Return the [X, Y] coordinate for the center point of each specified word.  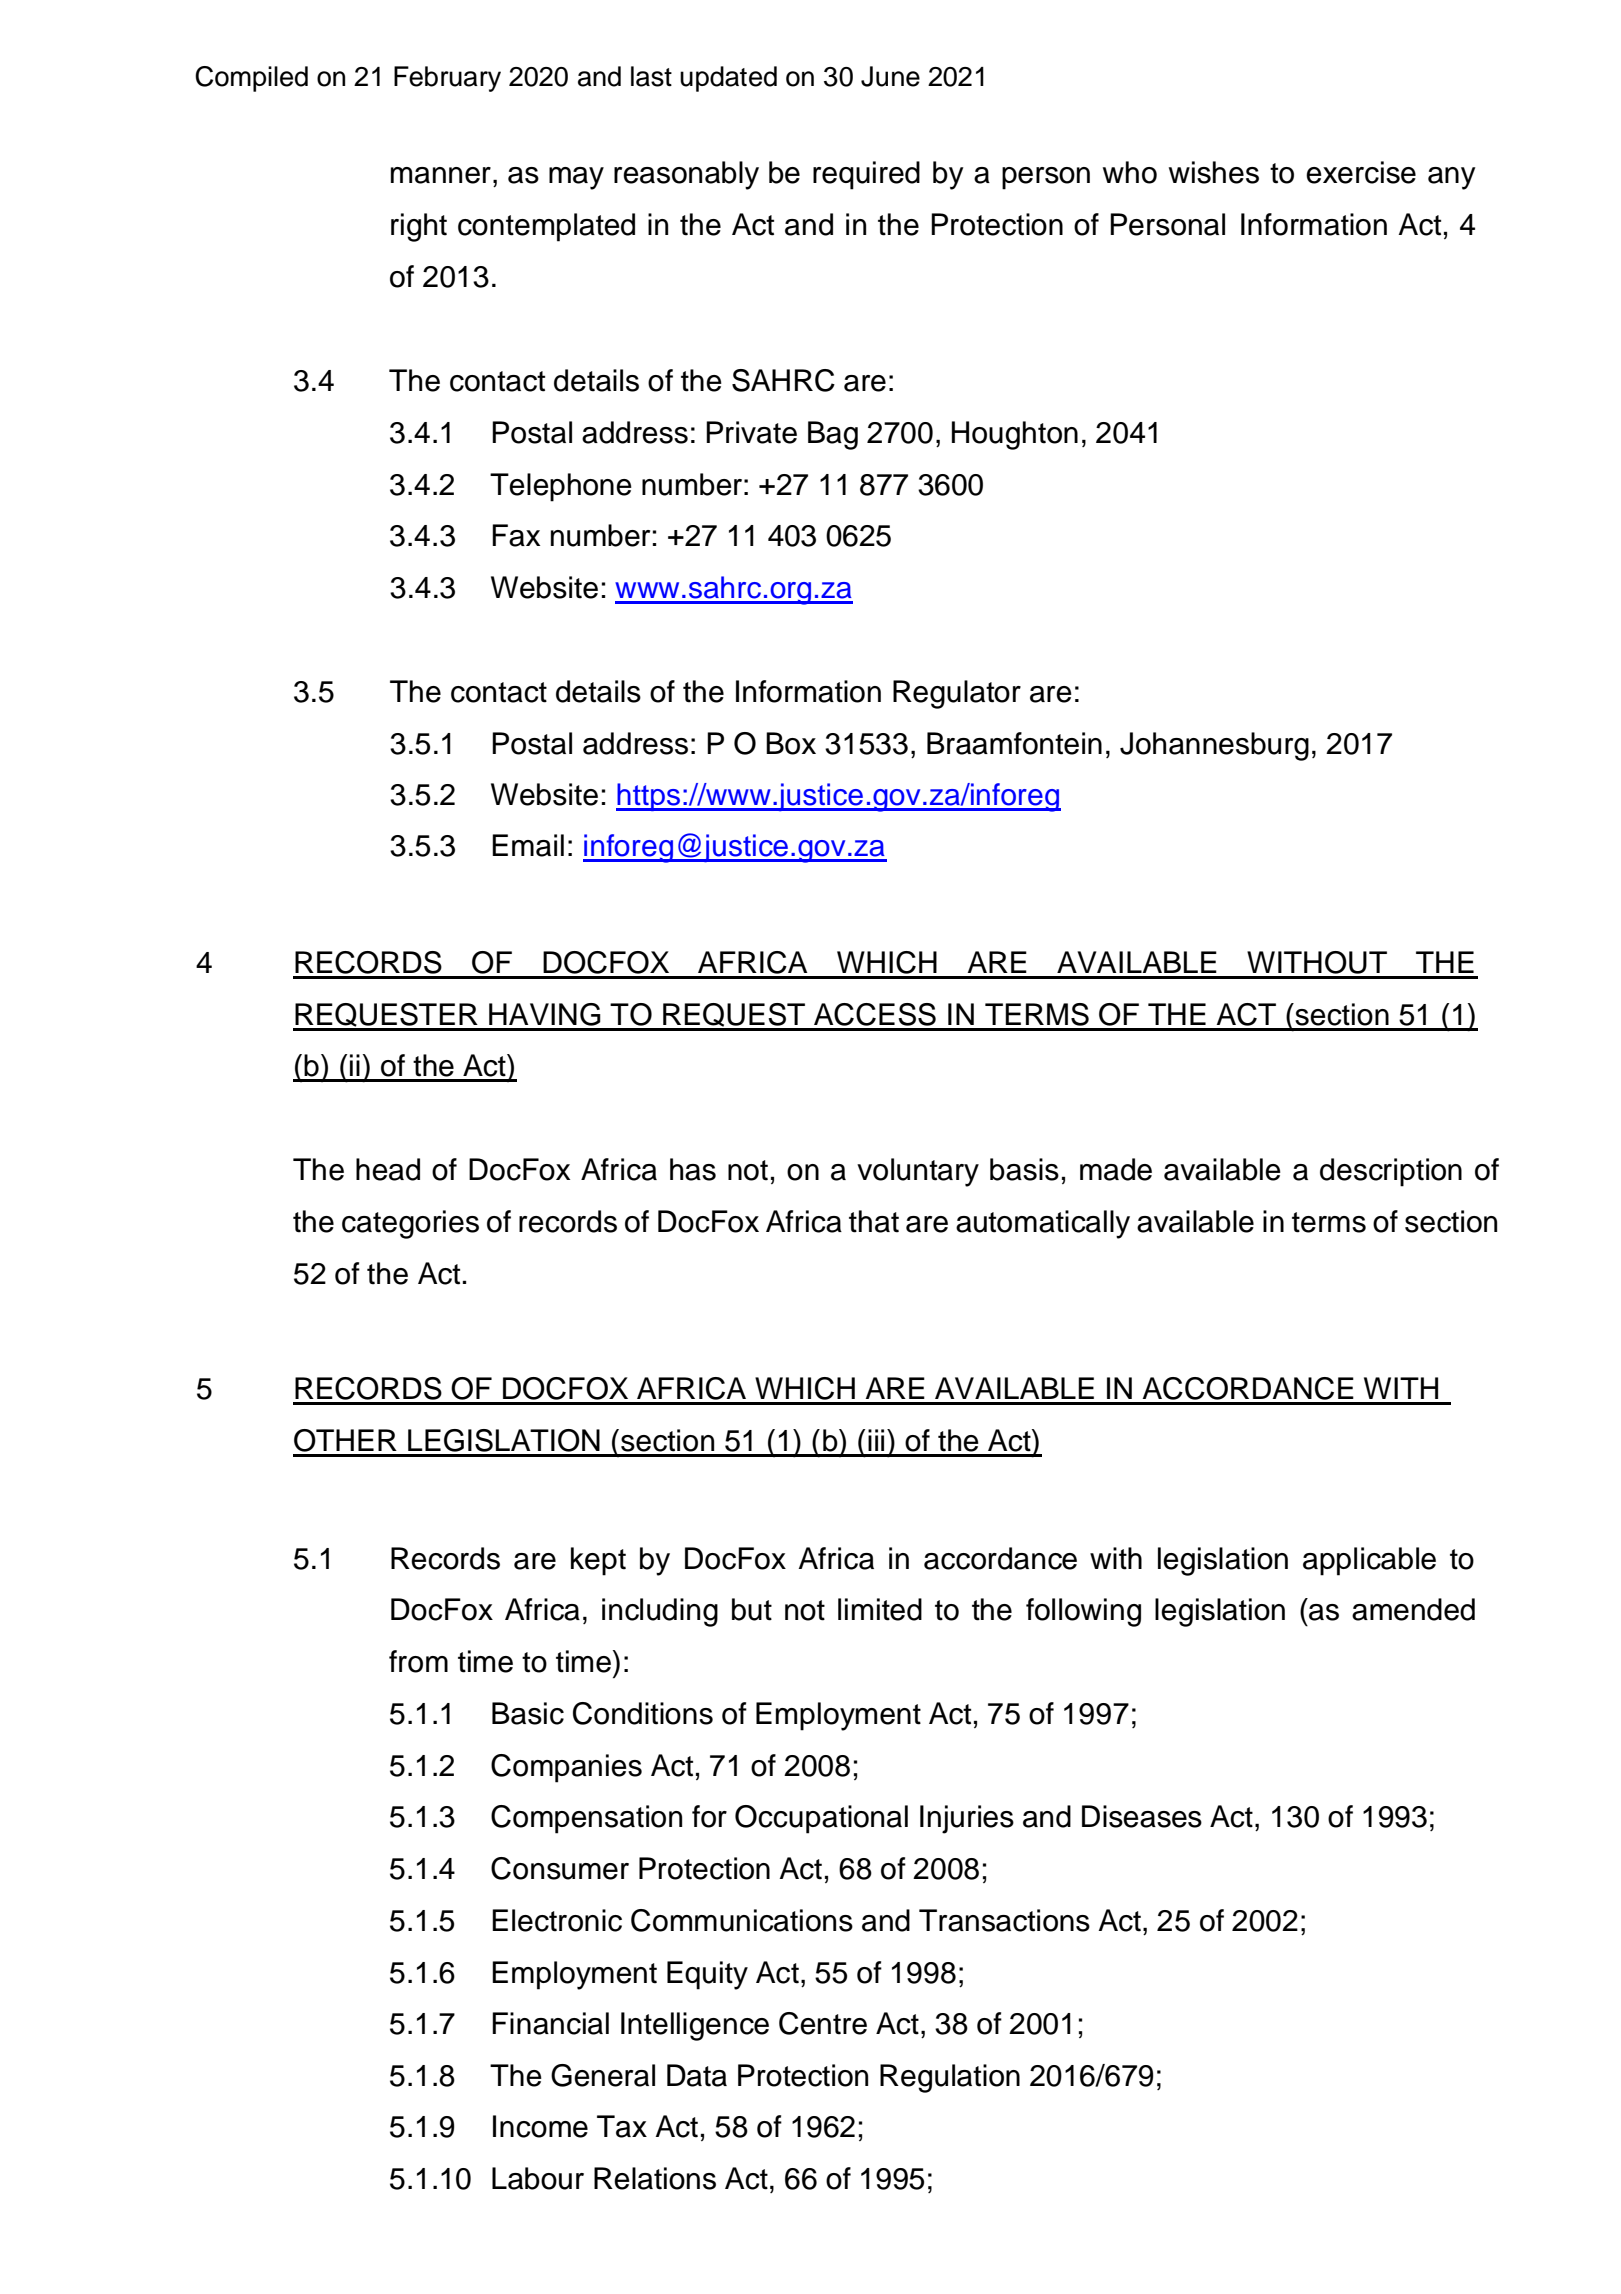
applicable [1369, 1561]
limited [880, 1609]
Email [528, 845]
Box [791, 743]
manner [441, 175]
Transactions [1004, 1920]
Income [540, 2126]
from [418, 1661]
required [866, 175]
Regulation [950, 2078]
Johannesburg [1214, 746]
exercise [1361, 172]
